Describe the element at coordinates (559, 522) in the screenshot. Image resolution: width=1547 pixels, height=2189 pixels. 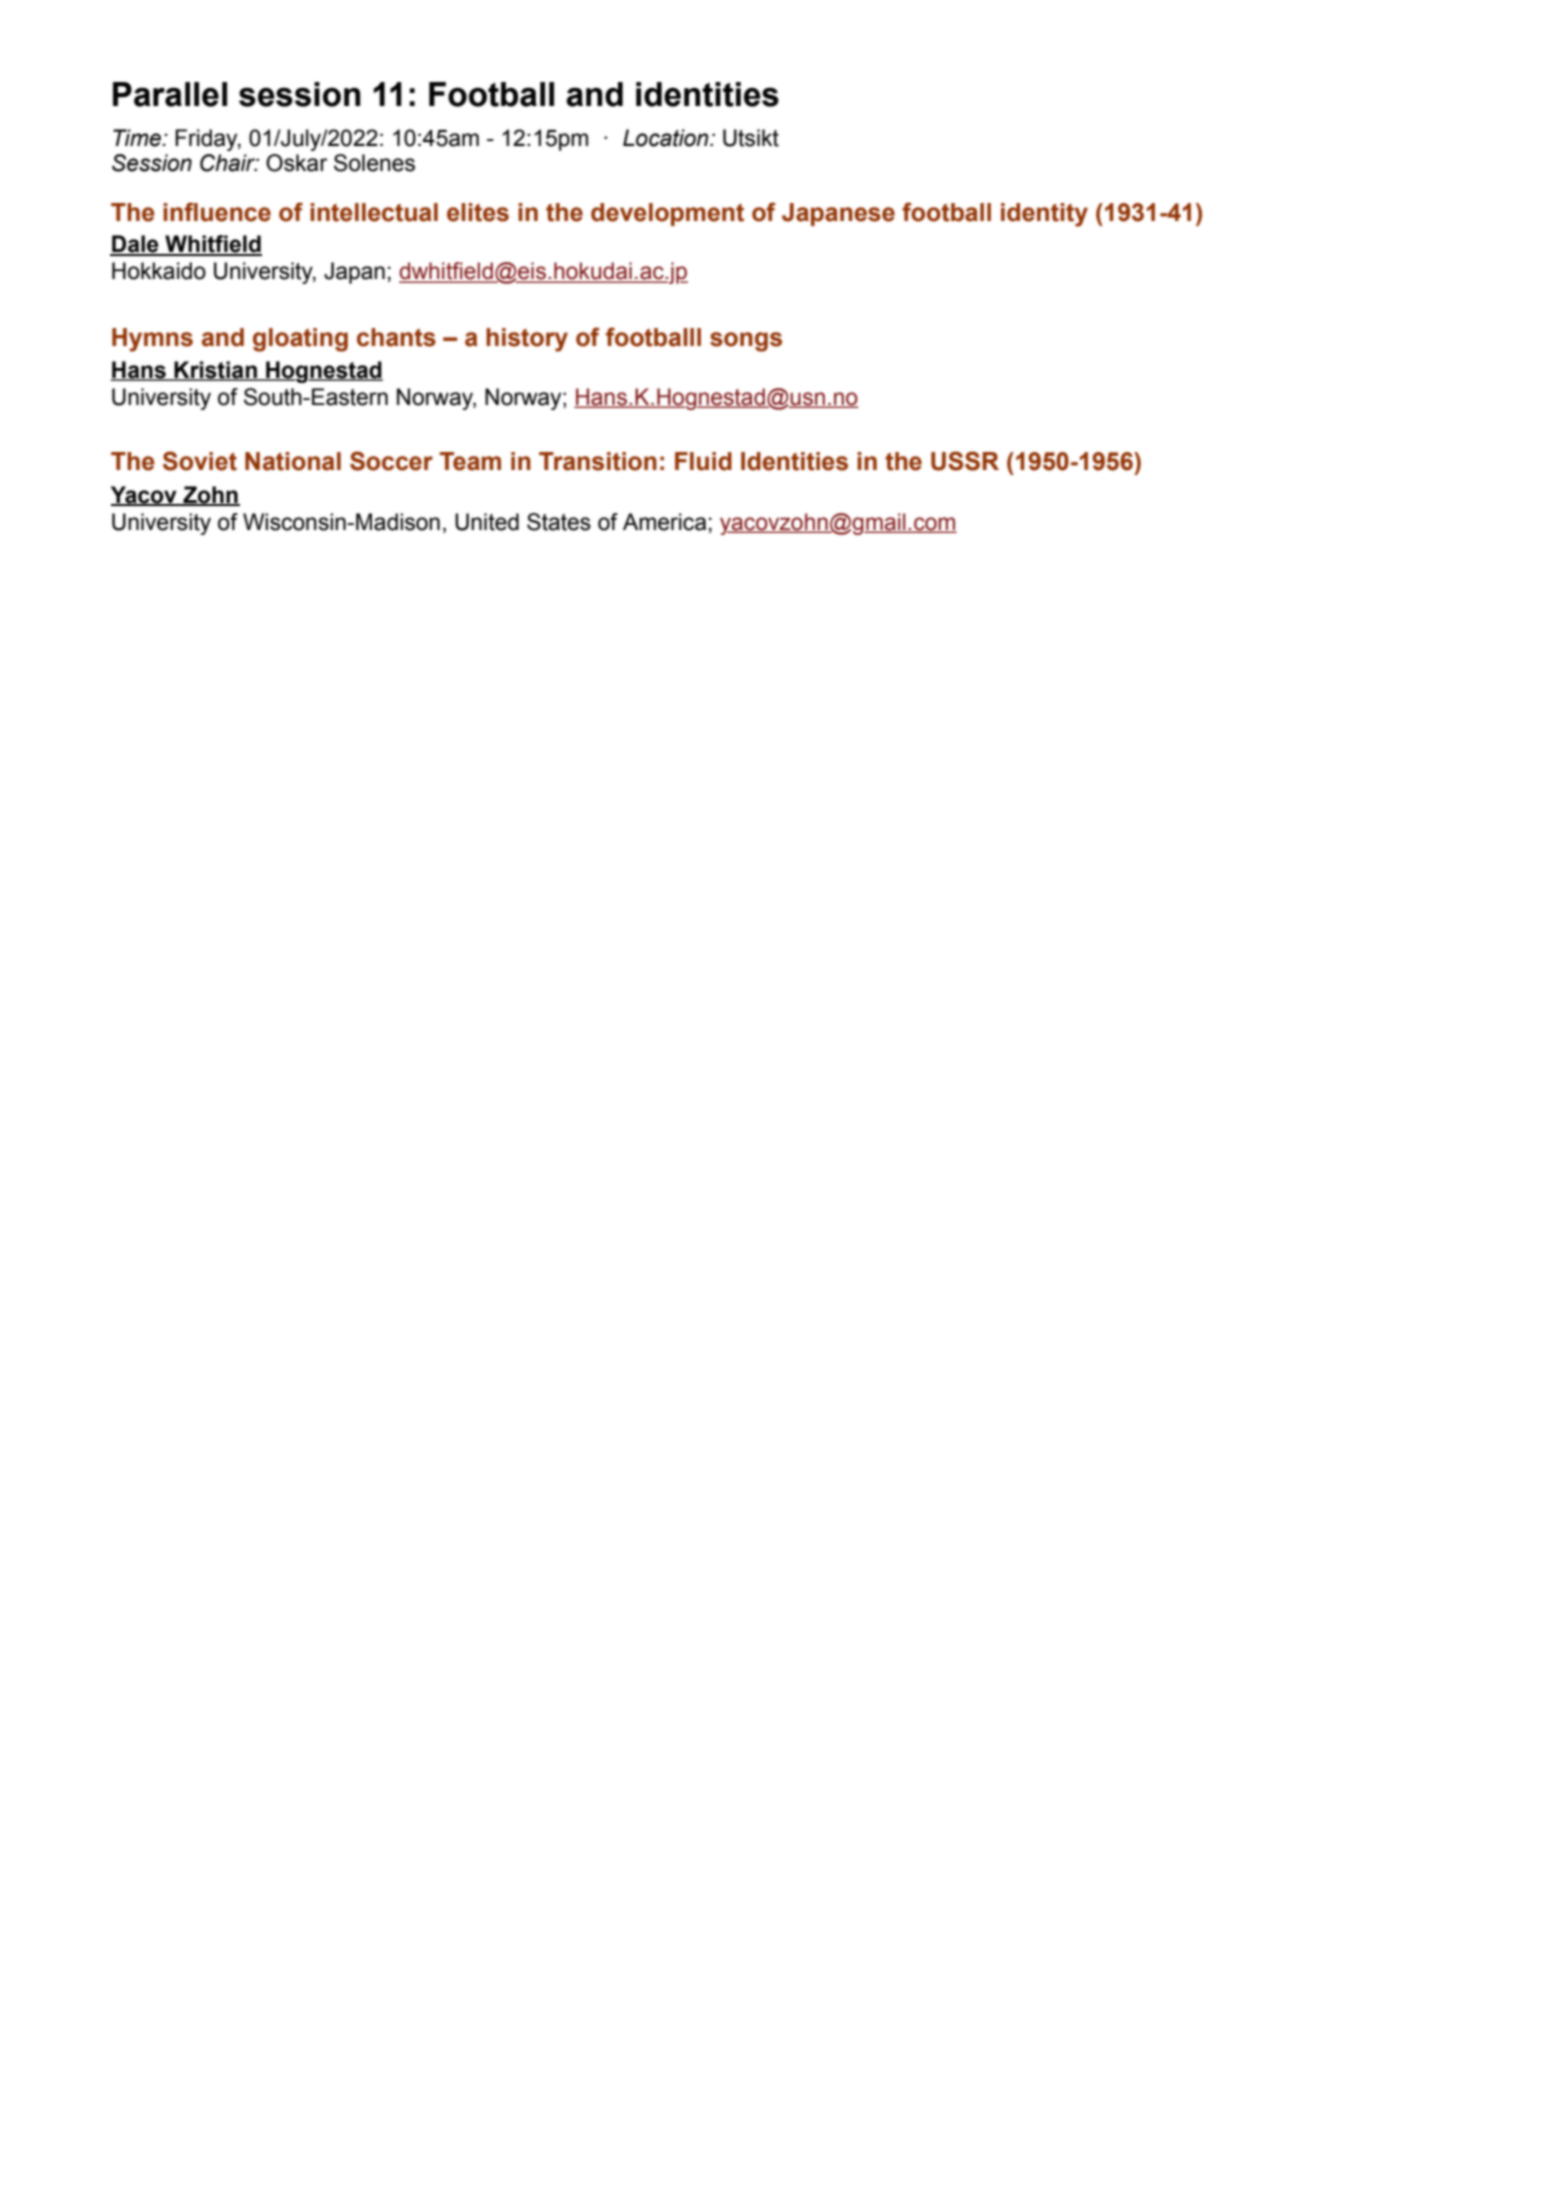
I see `States` at that location.
